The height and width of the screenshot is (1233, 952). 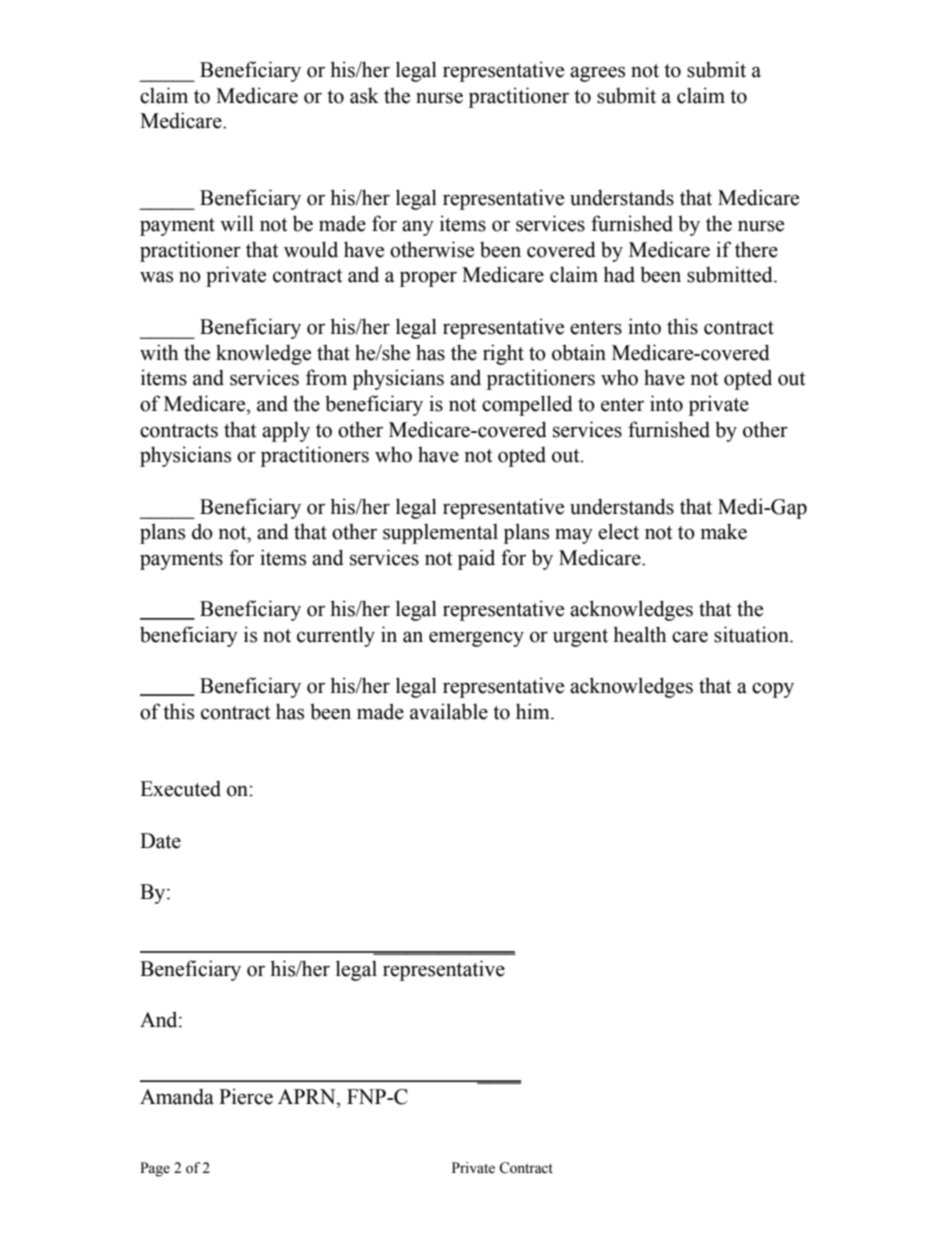 I want to click on compelled, so click(x=527, y=405).
